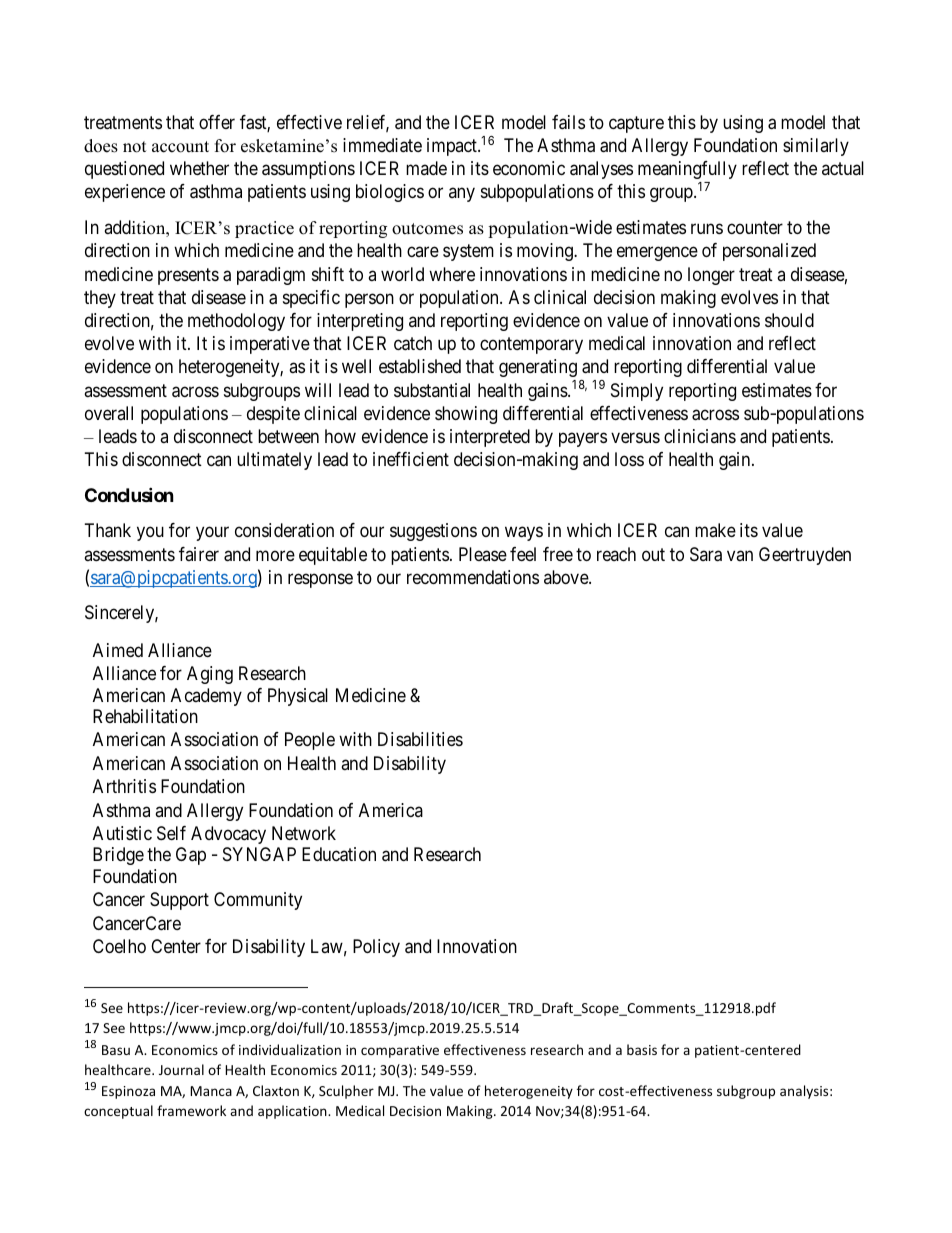 This image has height=1233, width=952. Describe the element at coordinates (118, 650) in the image. I see `Aimed` at that location.
